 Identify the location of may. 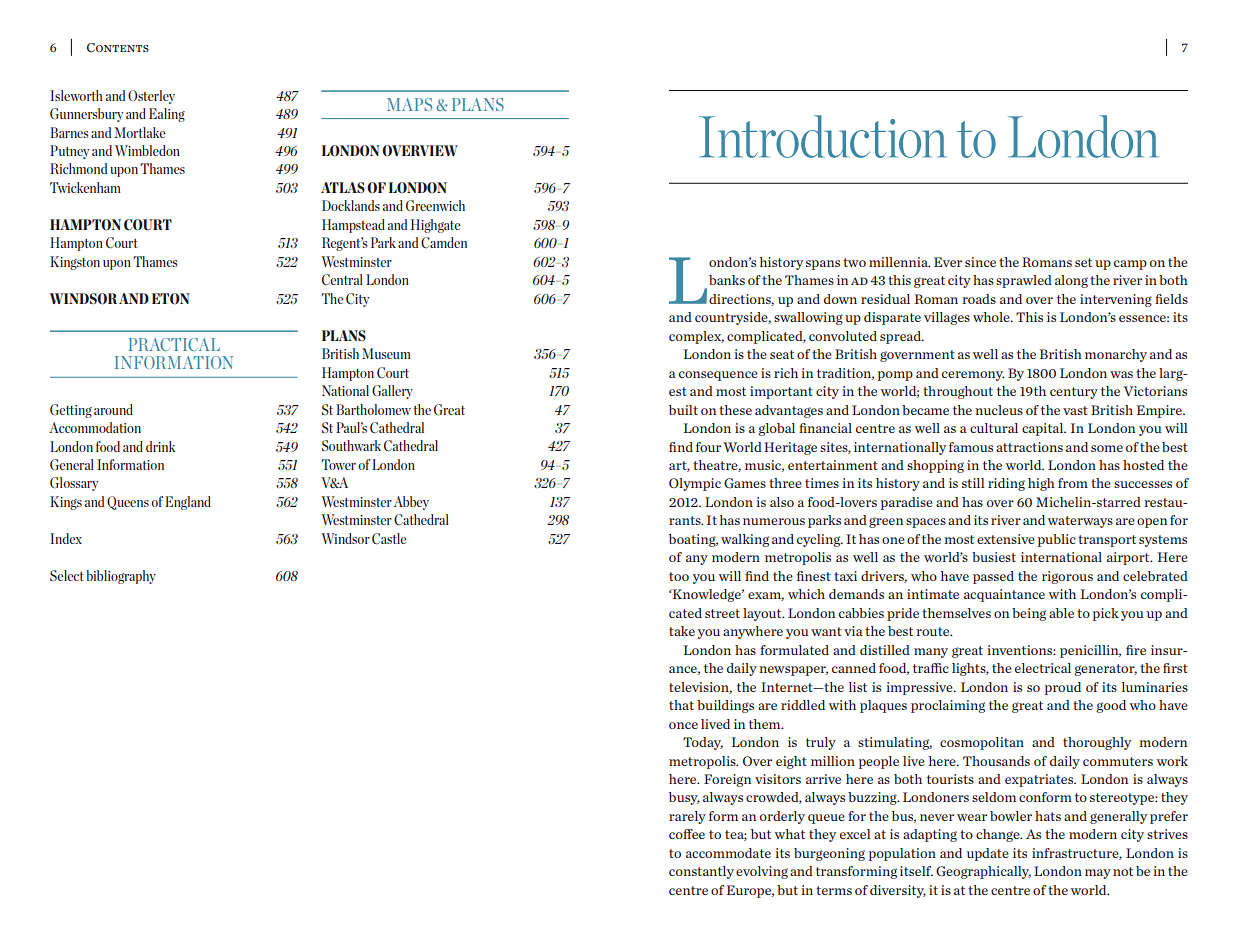
(1098, 874).
